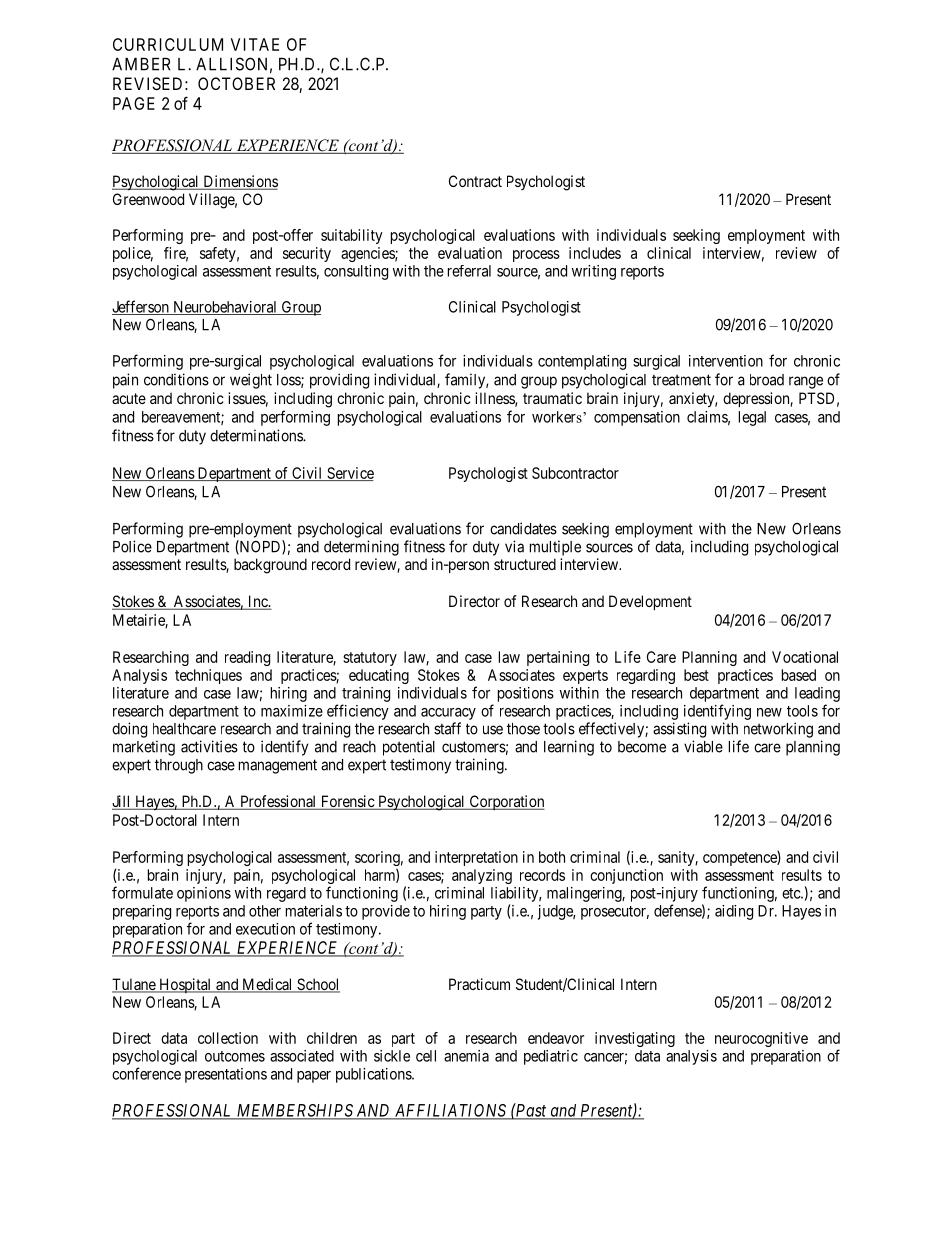 This screenshot has height=1233, width=952. I want to click on candidates, so click(523, 528).
